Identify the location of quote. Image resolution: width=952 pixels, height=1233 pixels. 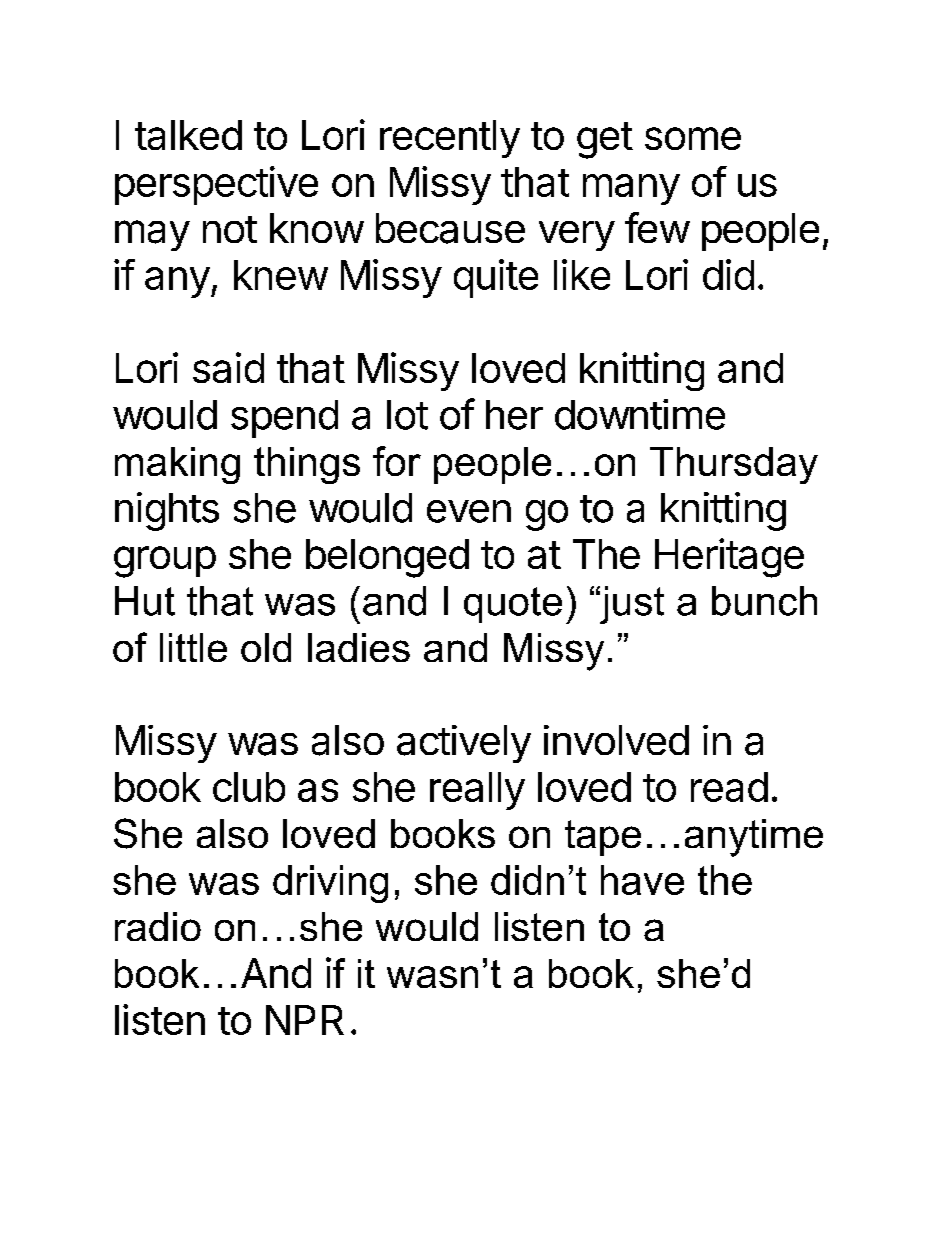
(513, 605).
